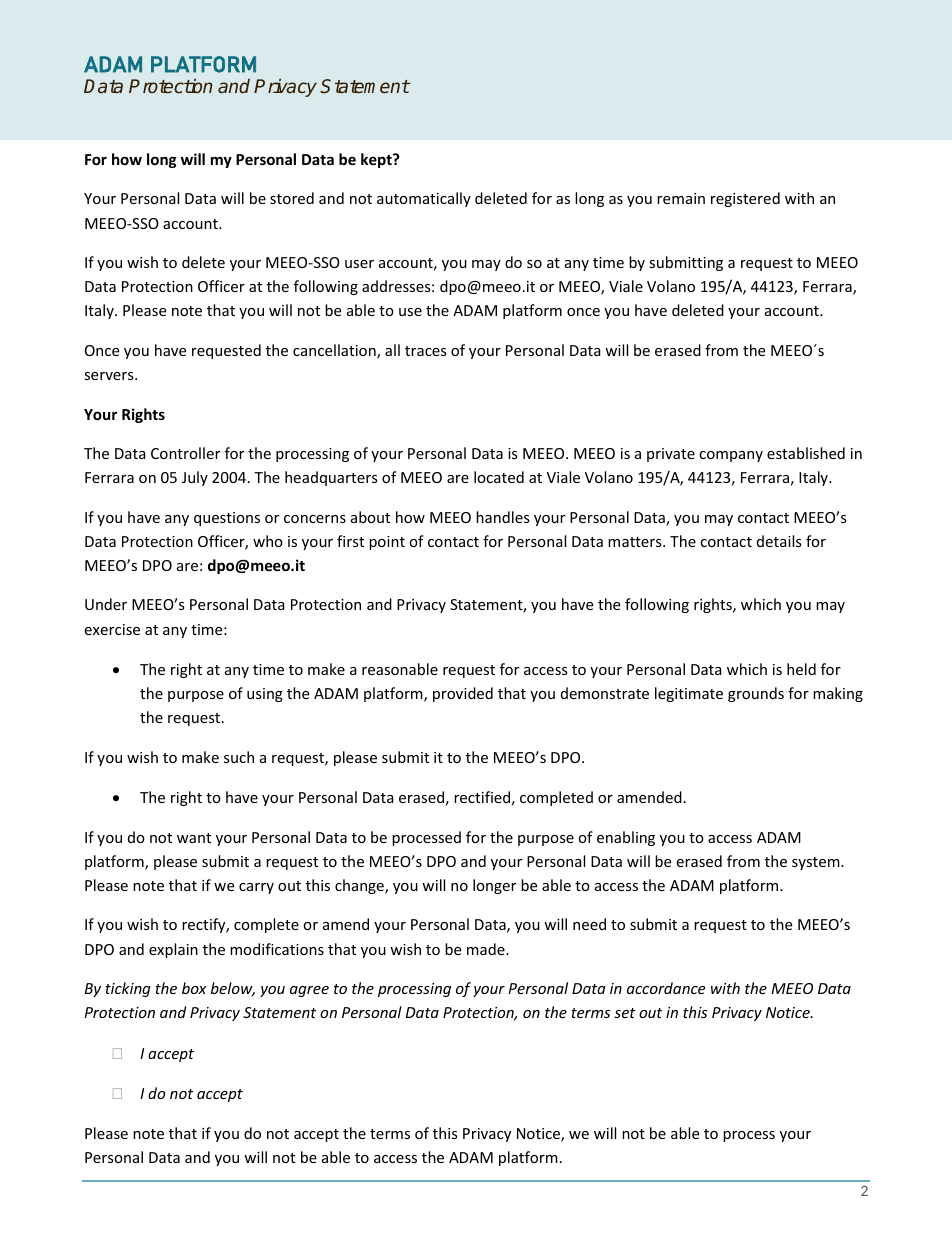  What do you see at coordinates (426, 351) in the image?
I see `traces` at bounding box center [426, 351].
